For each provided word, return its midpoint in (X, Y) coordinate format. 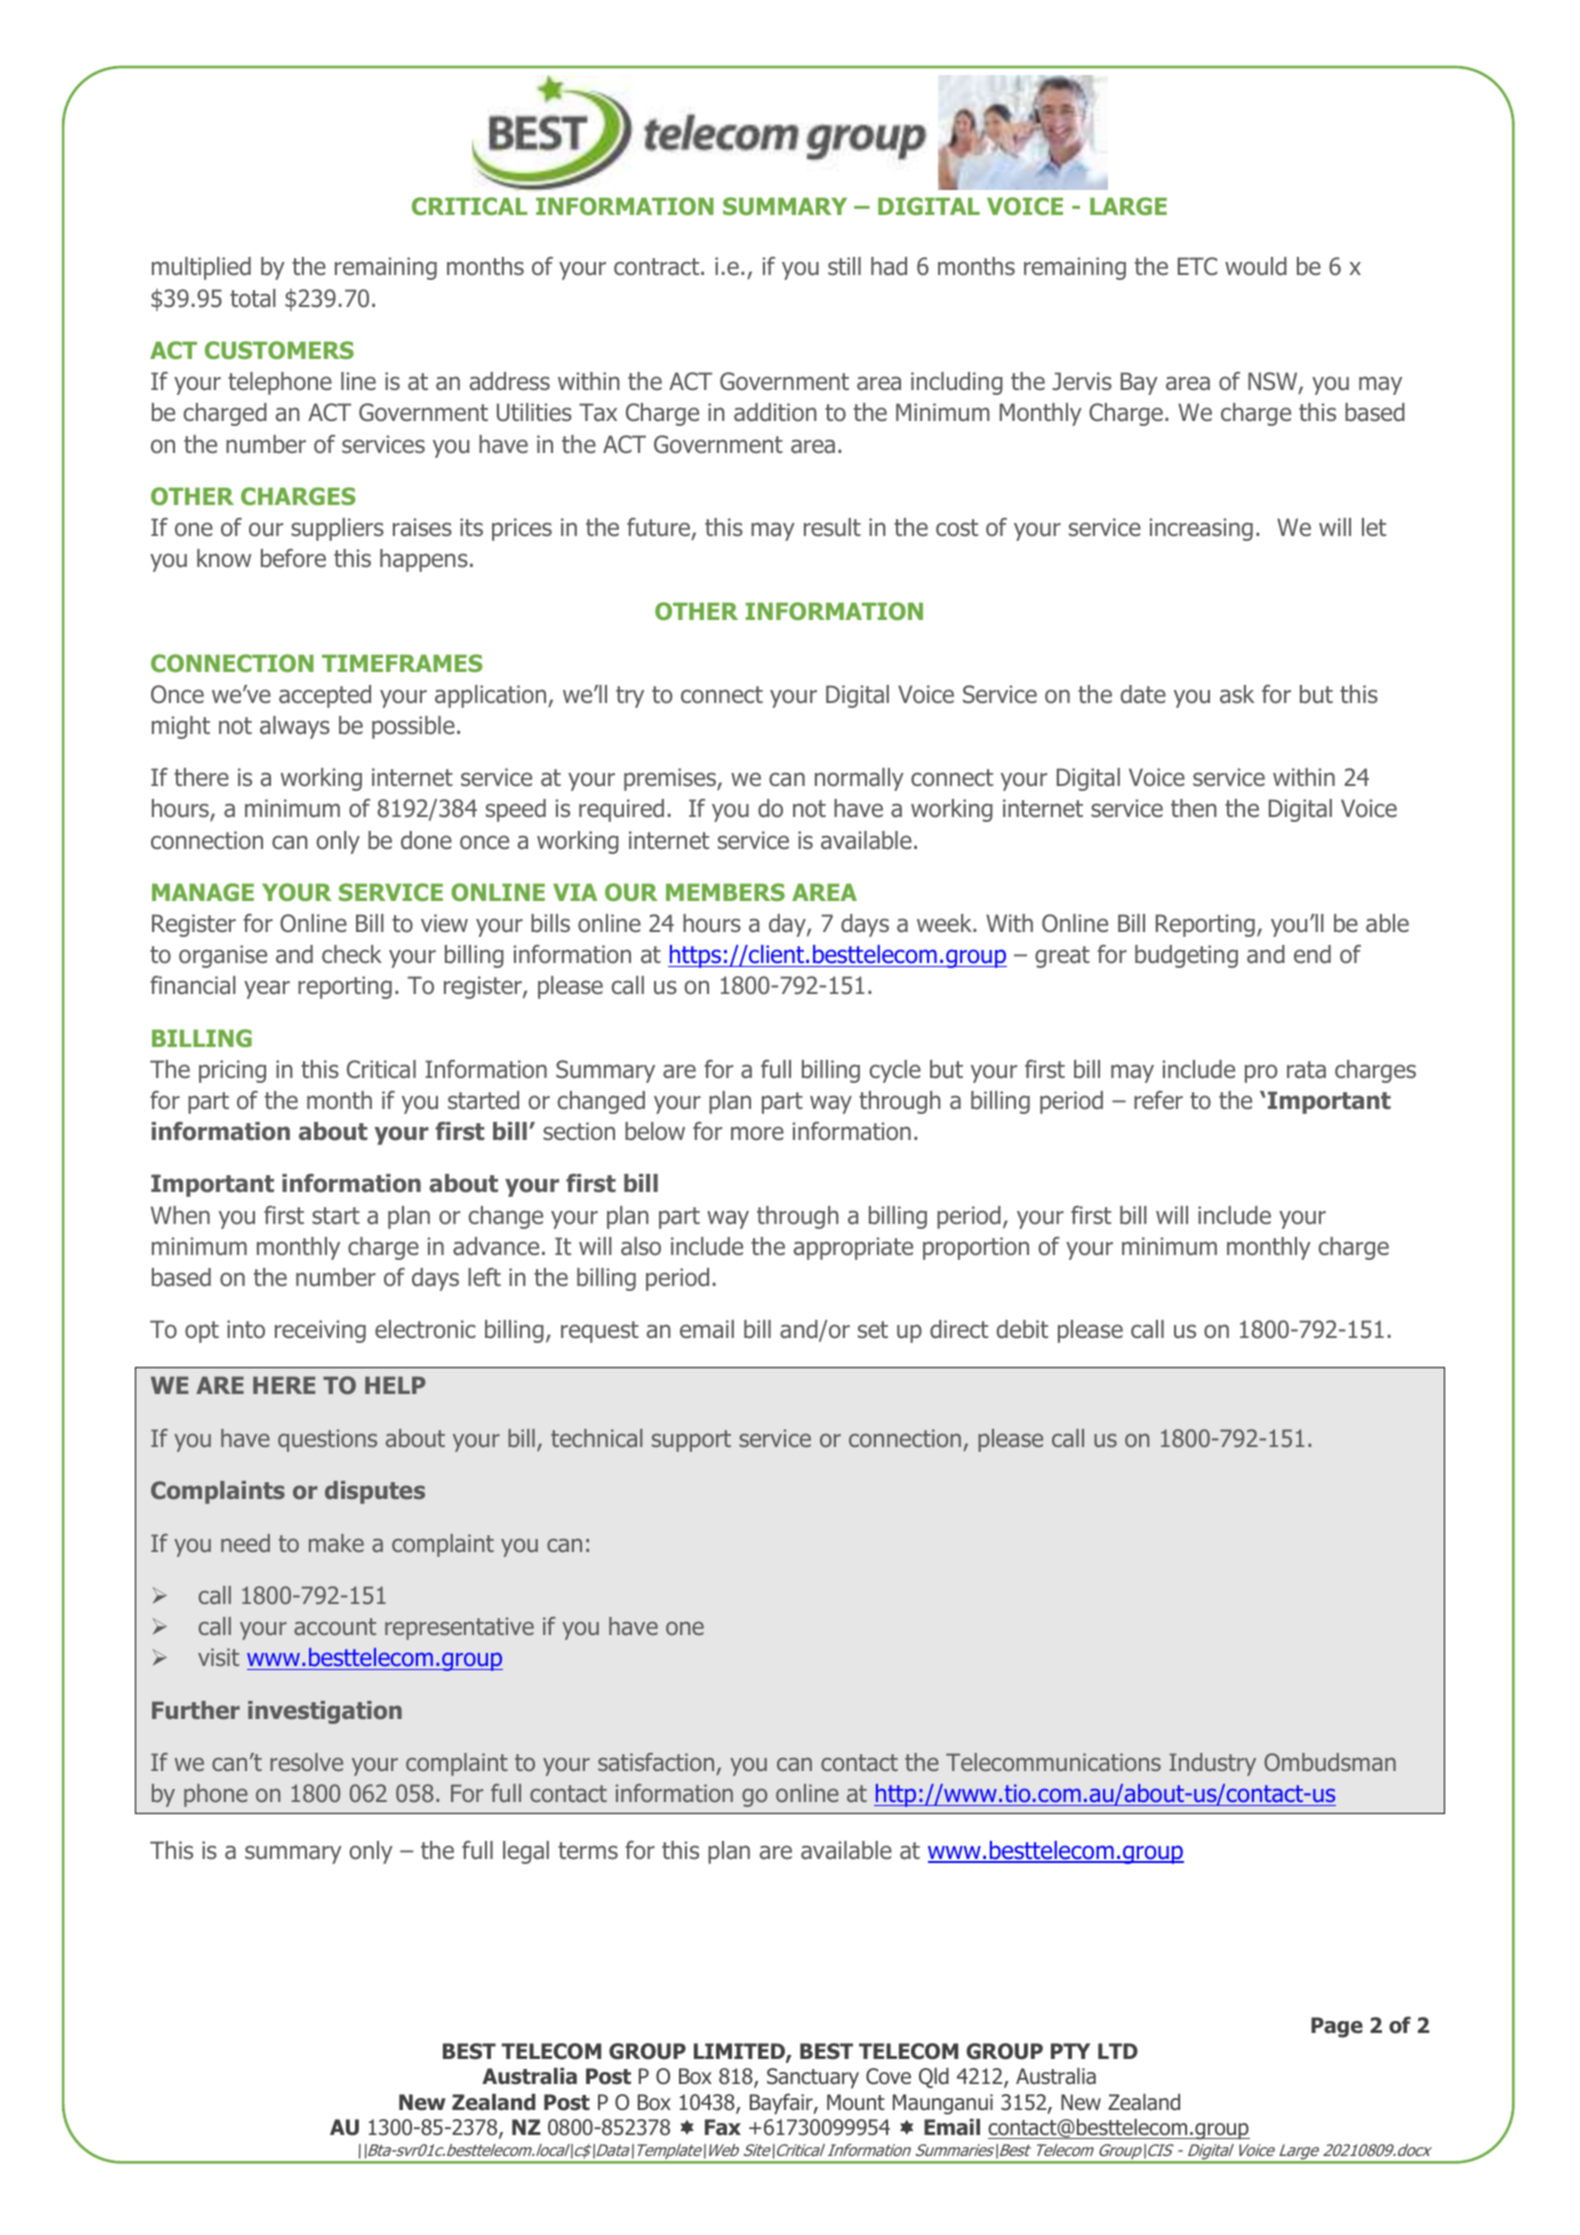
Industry (1212, 1764)
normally (859, 779)
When (180, 1215)
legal (526, 1852)
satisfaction (656, 1762)
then (1194, 808)
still (844, 266)
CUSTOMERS (279, 350)
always (295, 727)
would (1256, 266)
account (335, 1627)
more (757, 1133)
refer (1158, 1100)
